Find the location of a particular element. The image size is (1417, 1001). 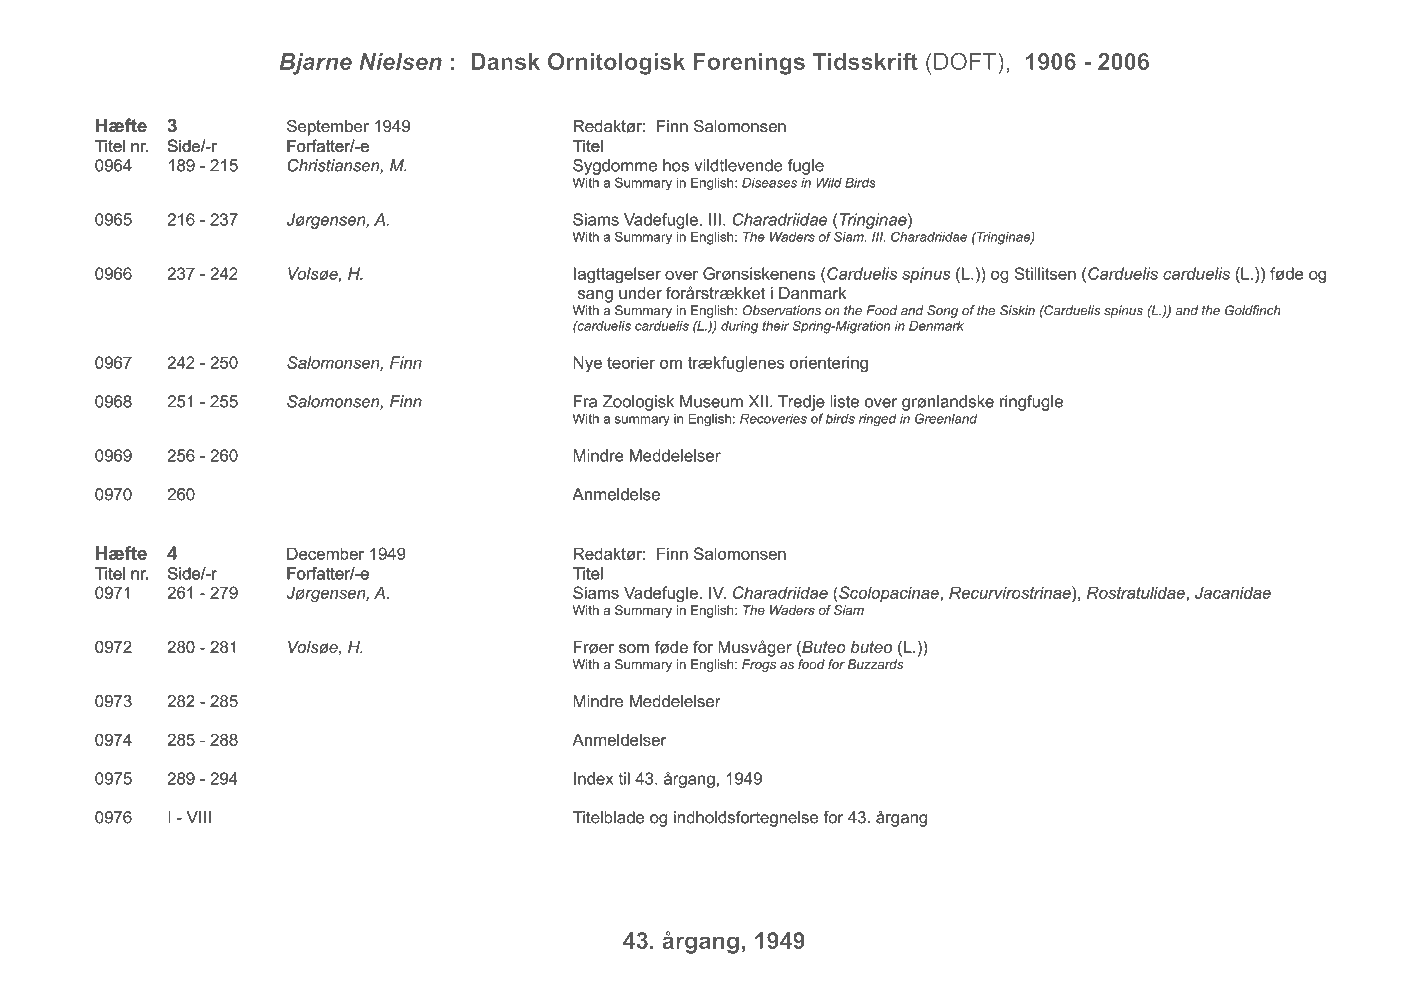

som is located at coordinates (634, 648).
